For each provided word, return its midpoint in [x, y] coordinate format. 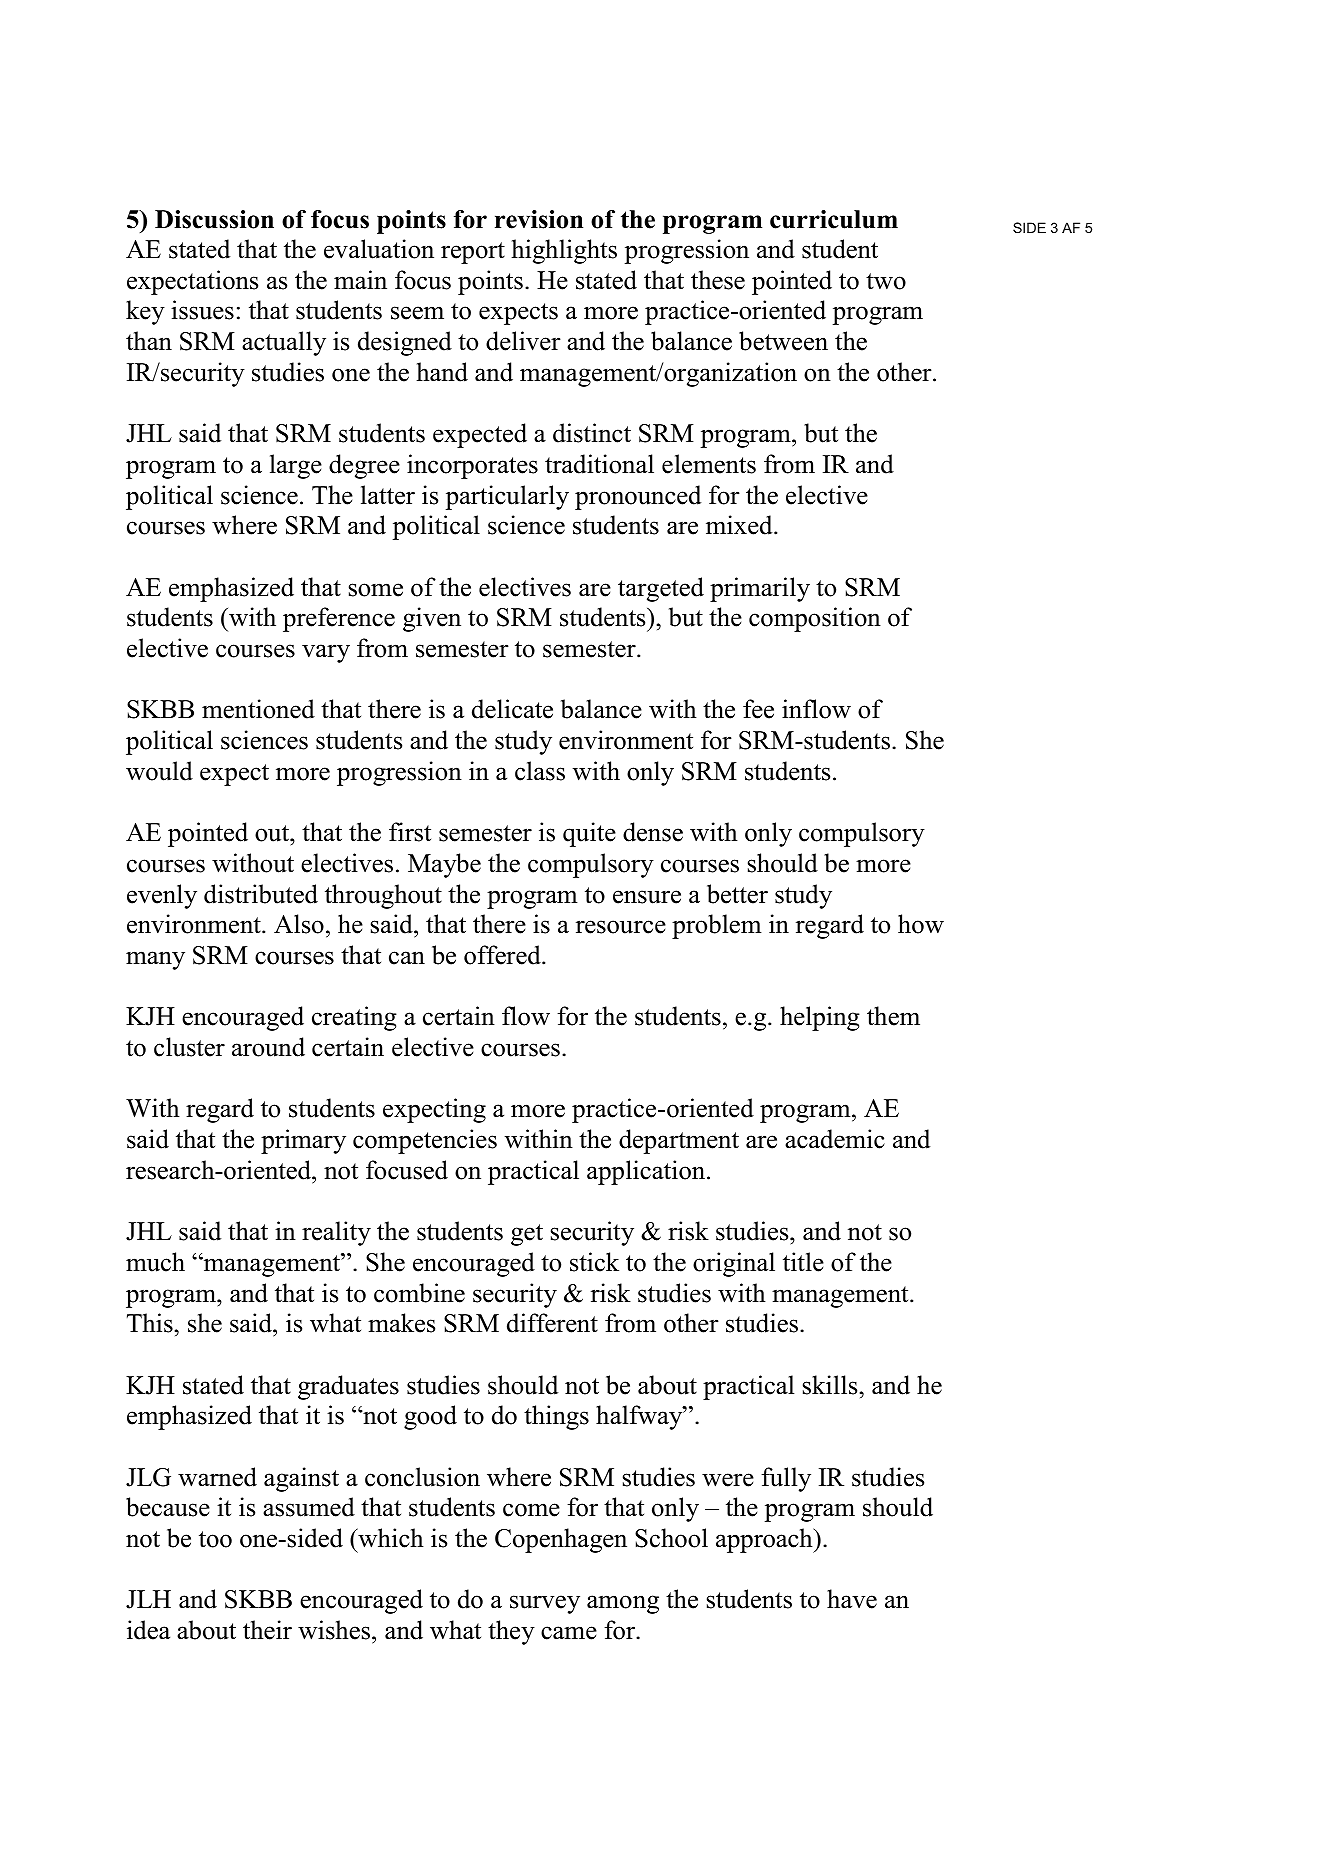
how [921, 924]
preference [339, 619]
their [267, 1630]
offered [503, 955]
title [803, 1262]
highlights [564, 251]
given [432, 619]
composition [815, 619]
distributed [261, 894]
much [155, 1262]
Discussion [214, 219]
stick [594, 1262]
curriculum [834, 219]
